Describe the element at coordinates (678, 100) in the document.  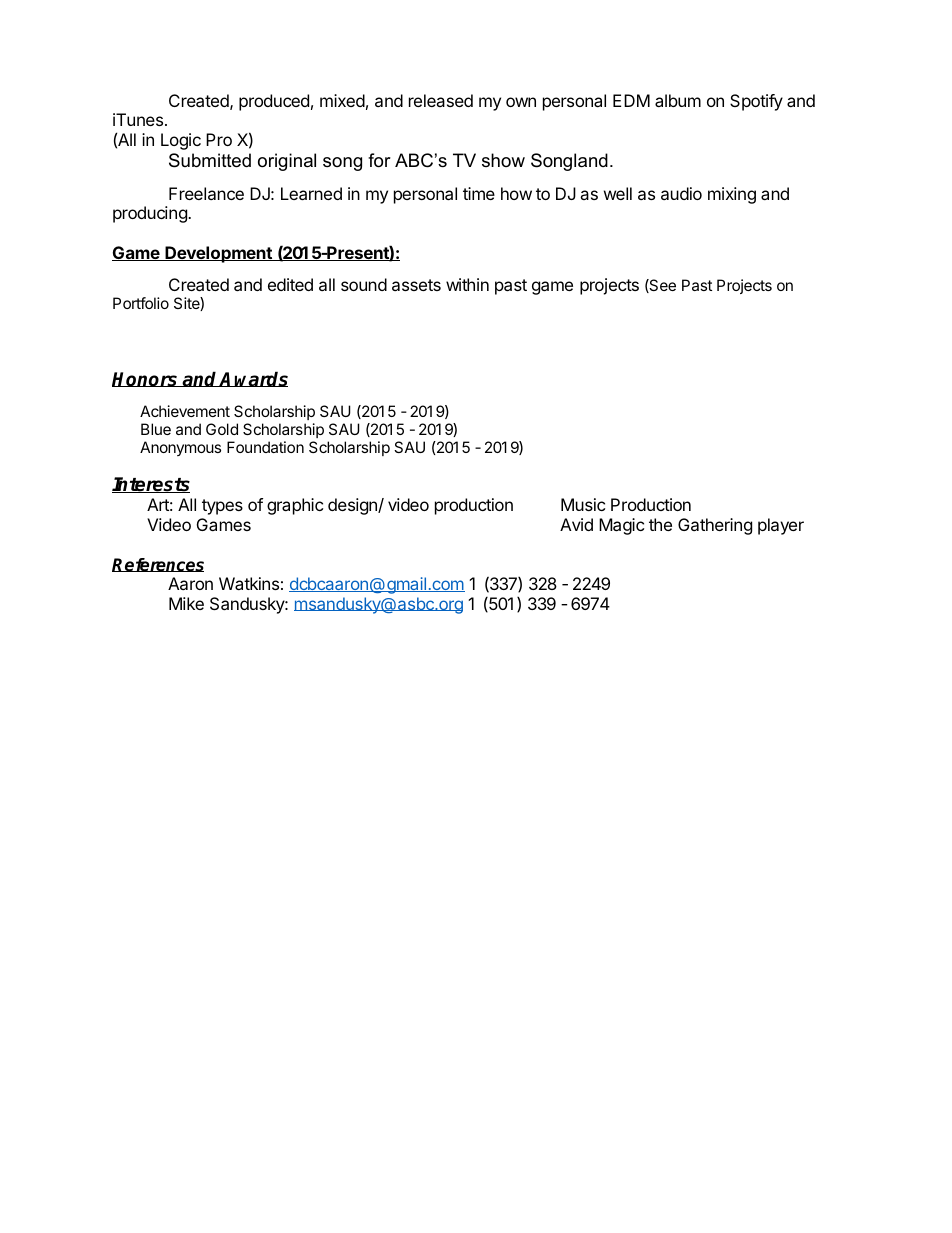
I see `album` at that location.
